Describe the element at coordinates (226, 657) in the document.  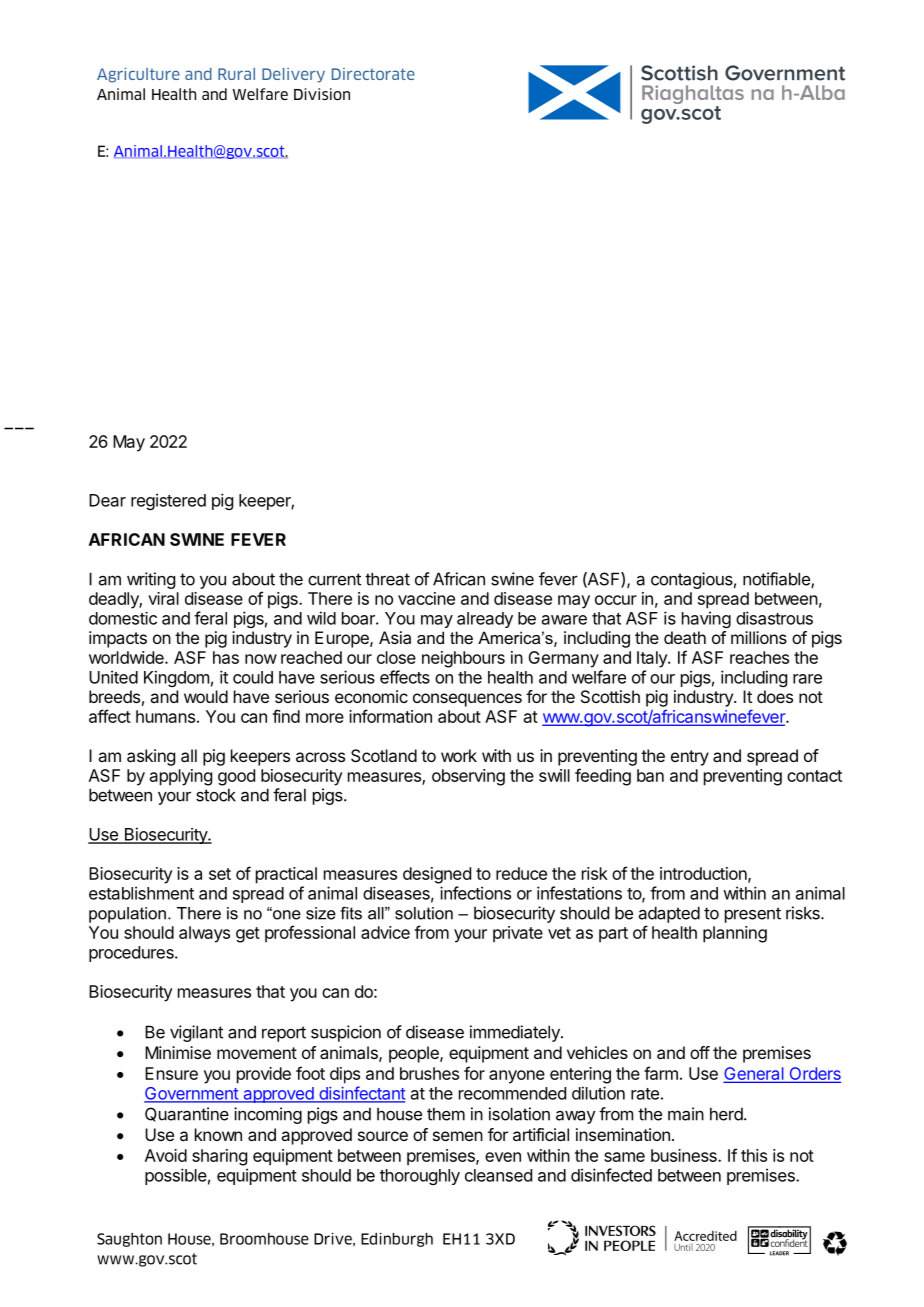
I see `has` at that location.
